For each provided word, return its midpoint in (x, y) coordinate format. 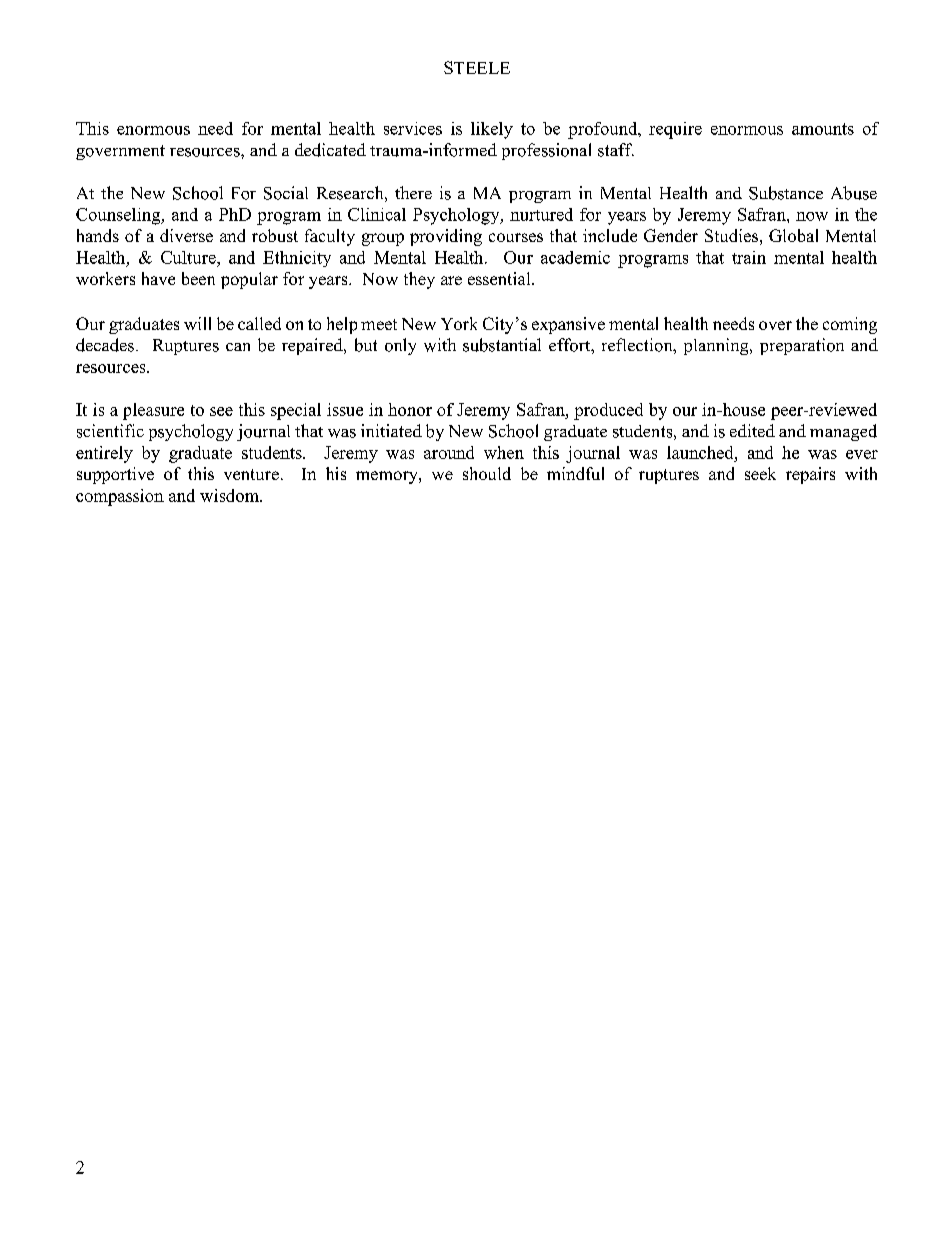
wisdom (230, 495)
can (238, 347)
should (487, 473)
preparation (802, 346)
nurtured (541, 214)
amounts (823, 129)
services (413, 128)
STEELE (477, 67)
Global (793, 235)
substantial (502, 345)
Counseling (119, 216)
